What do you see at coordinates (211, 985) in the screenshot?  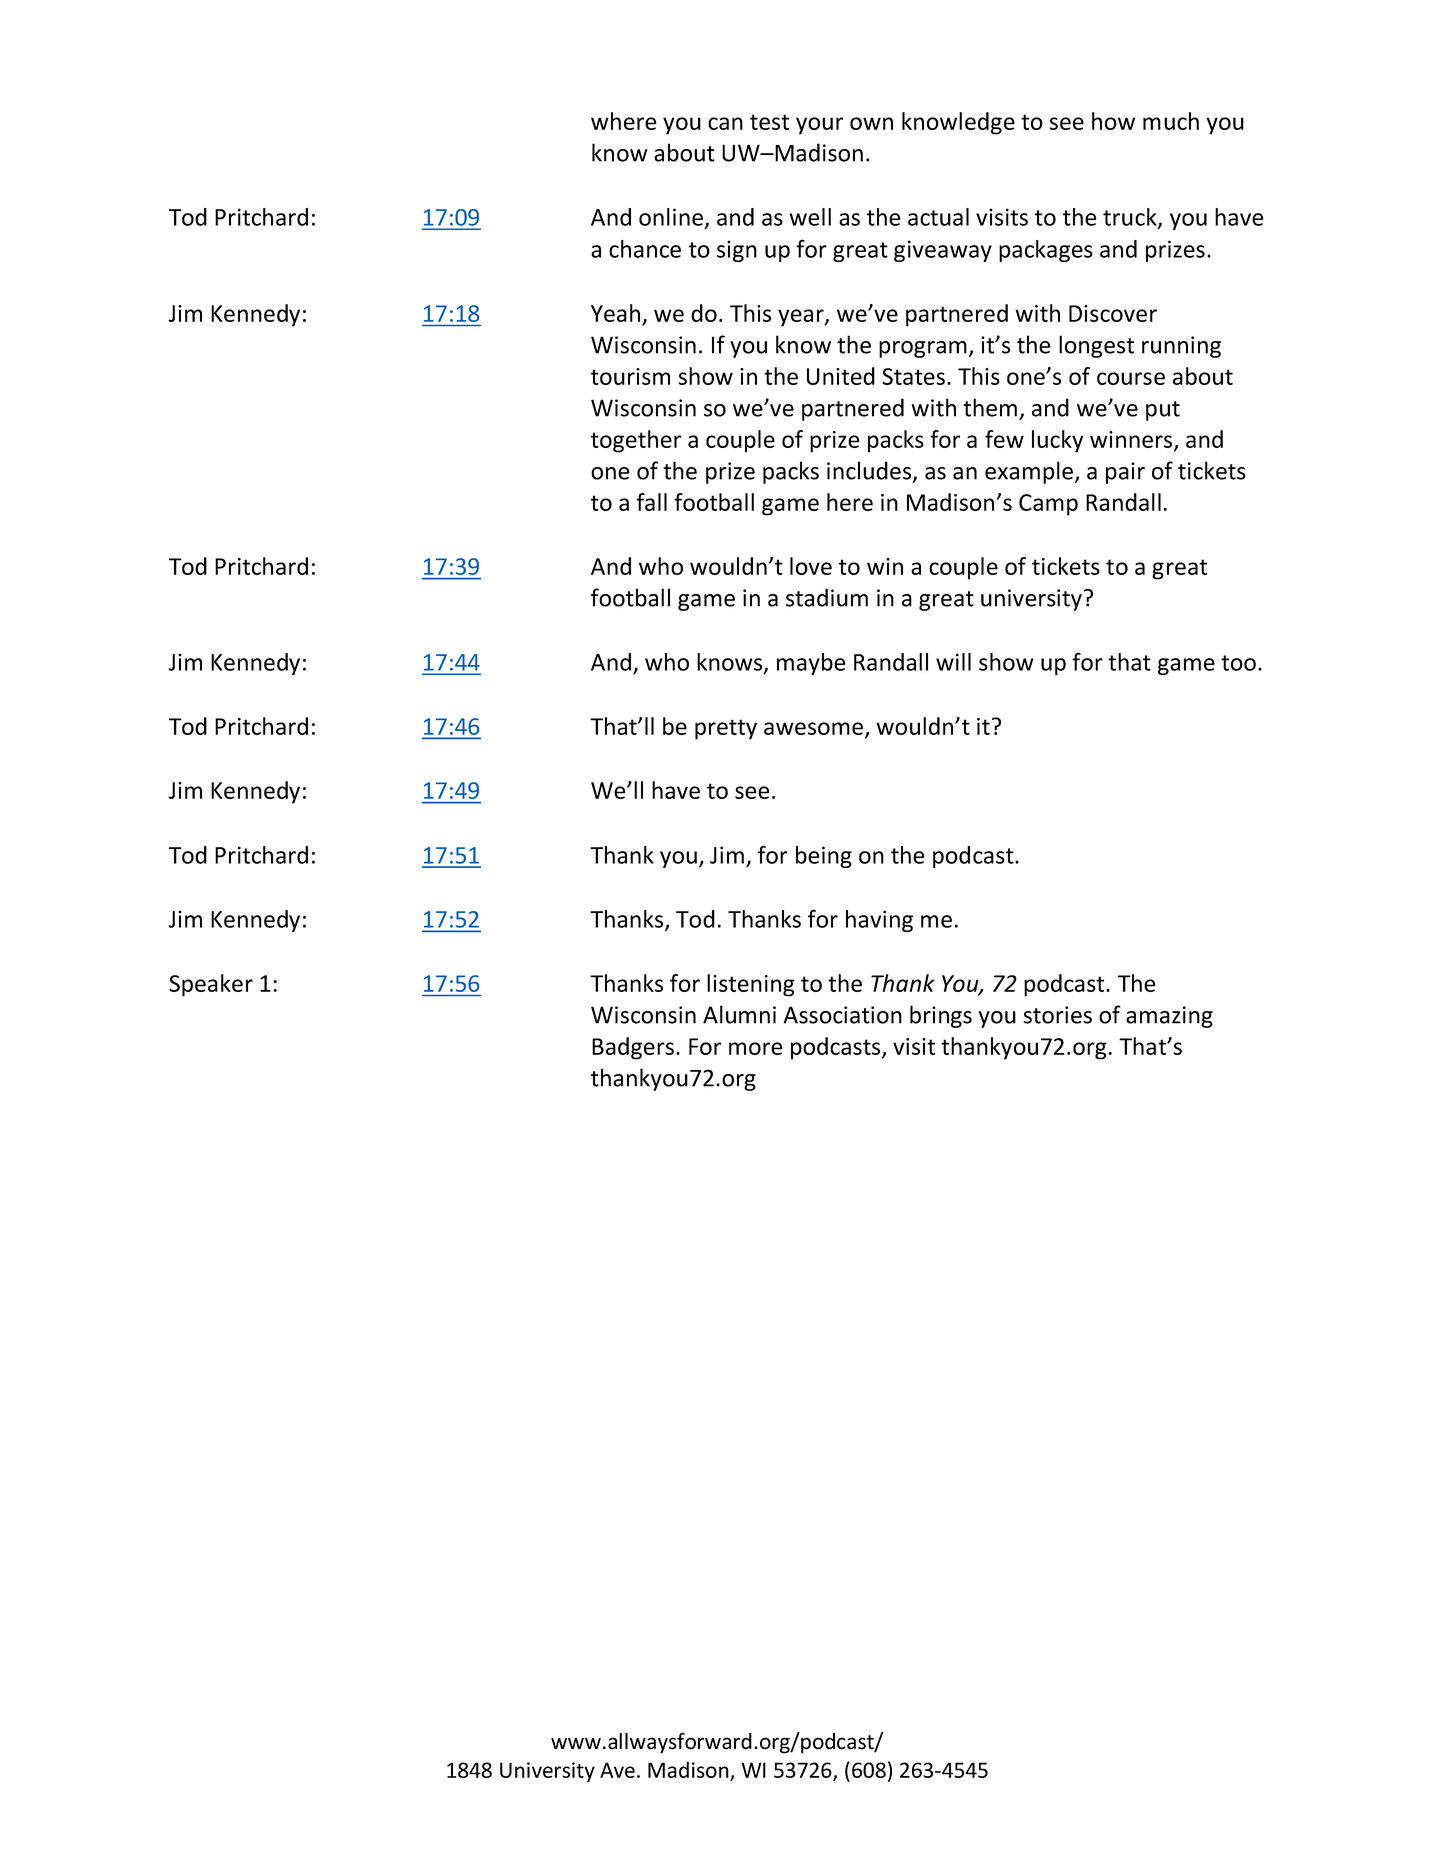 I see `Speaker` at bounding box center [211, 985].
